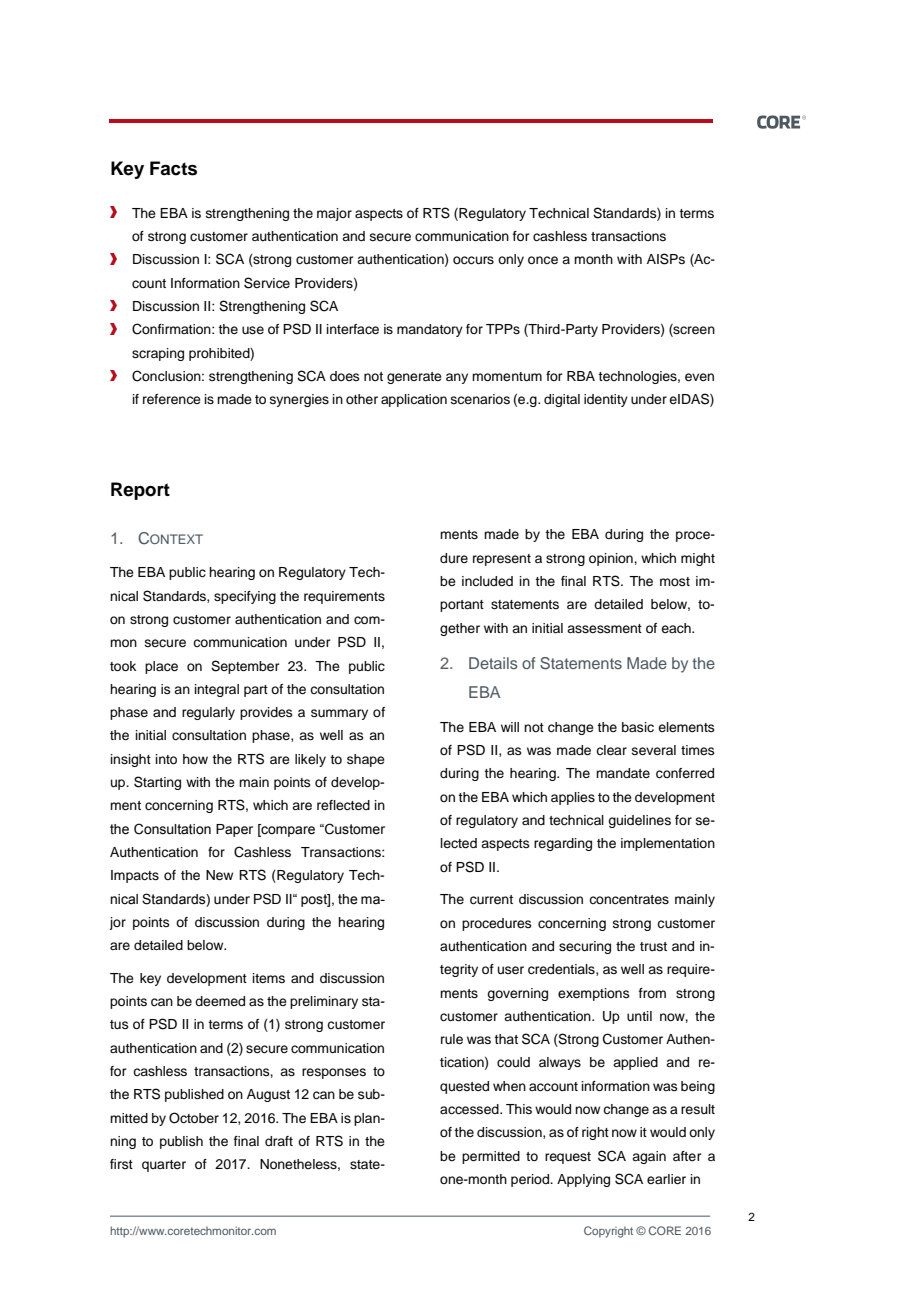 This document has width=924, height=1308. I want to click on shape, so click(366, 760).
